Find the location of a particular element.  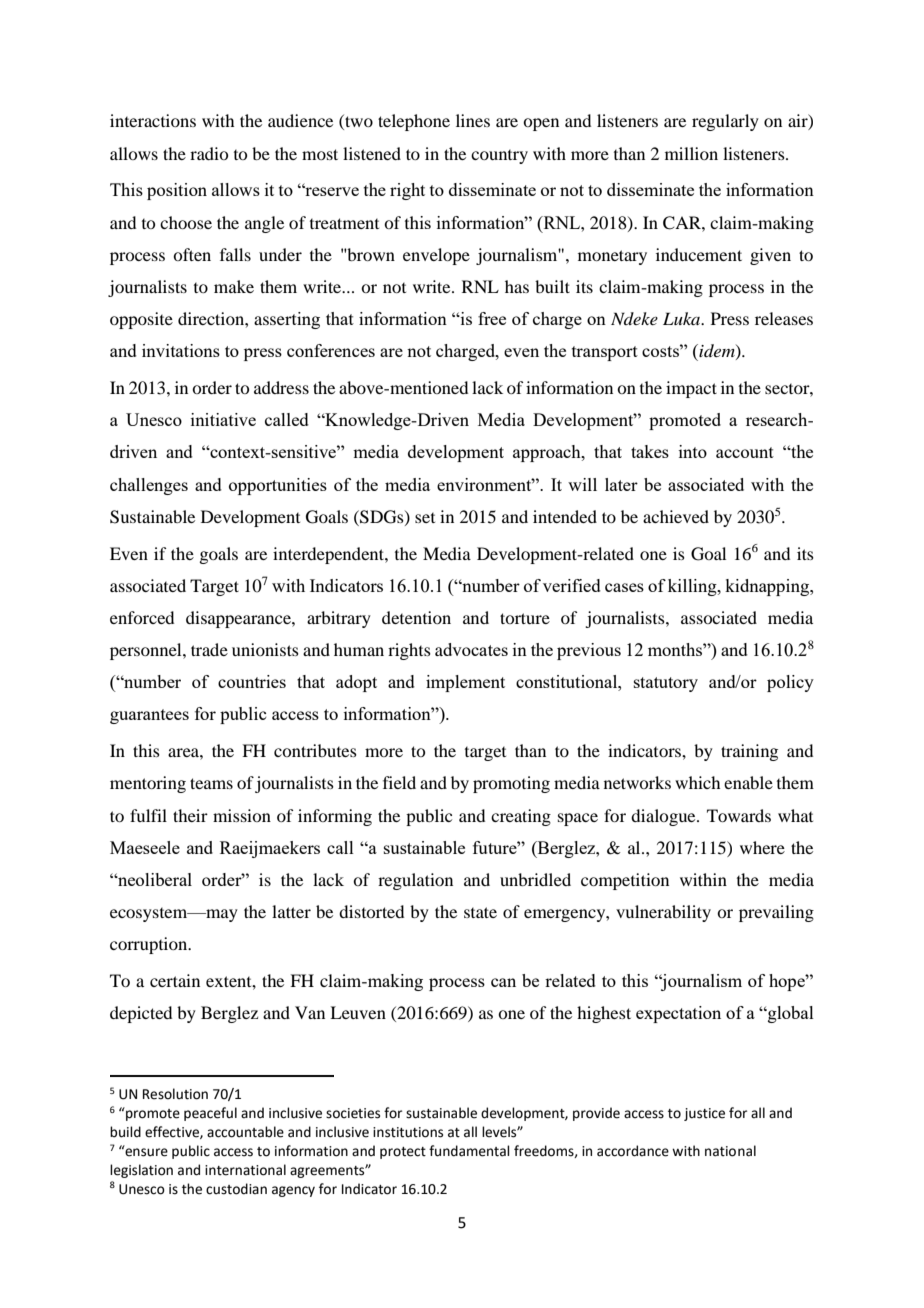

into is located at coordinates (693, 451).
